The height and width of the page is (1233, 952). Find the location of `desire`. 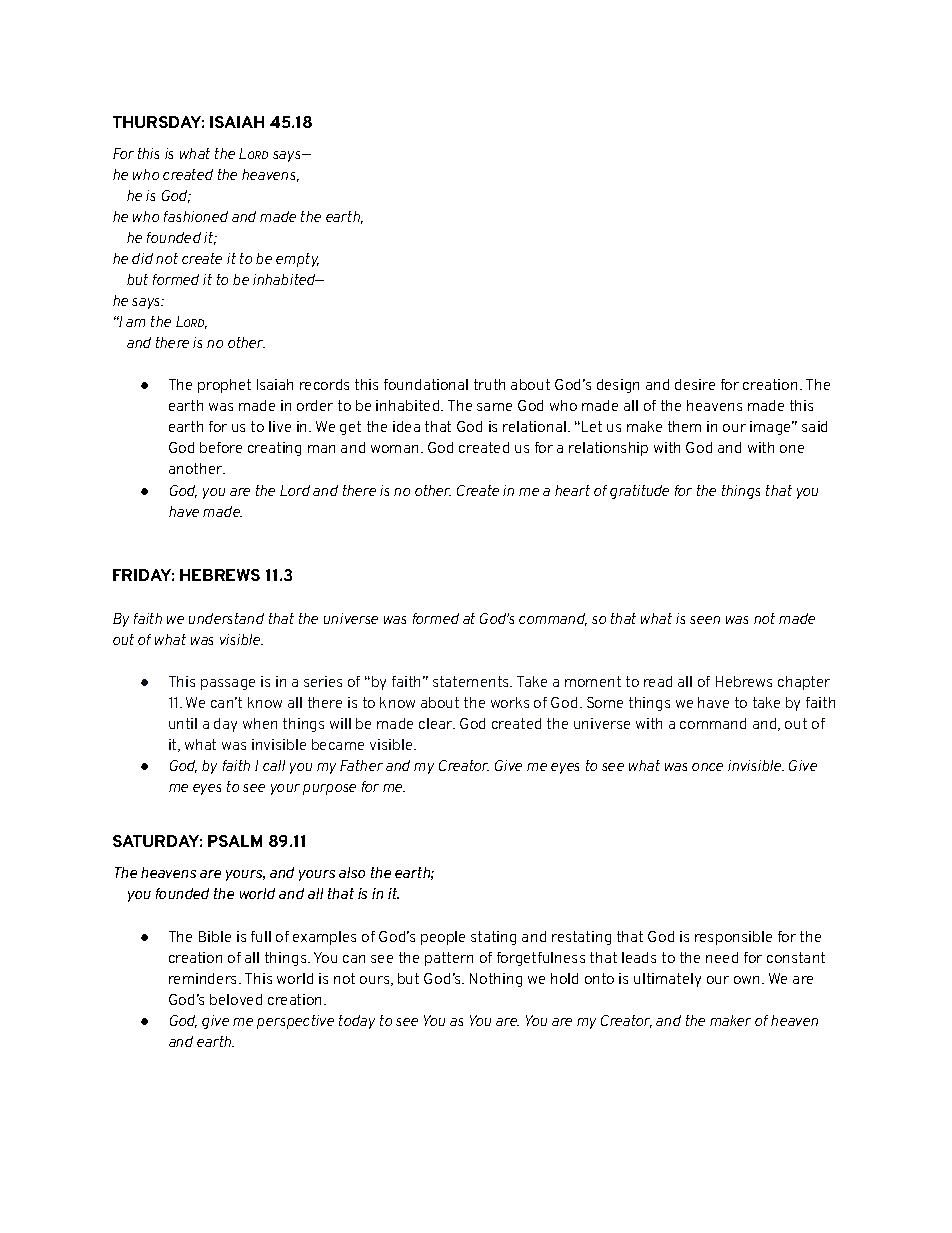

desire is located at coordinates (695, 384).
